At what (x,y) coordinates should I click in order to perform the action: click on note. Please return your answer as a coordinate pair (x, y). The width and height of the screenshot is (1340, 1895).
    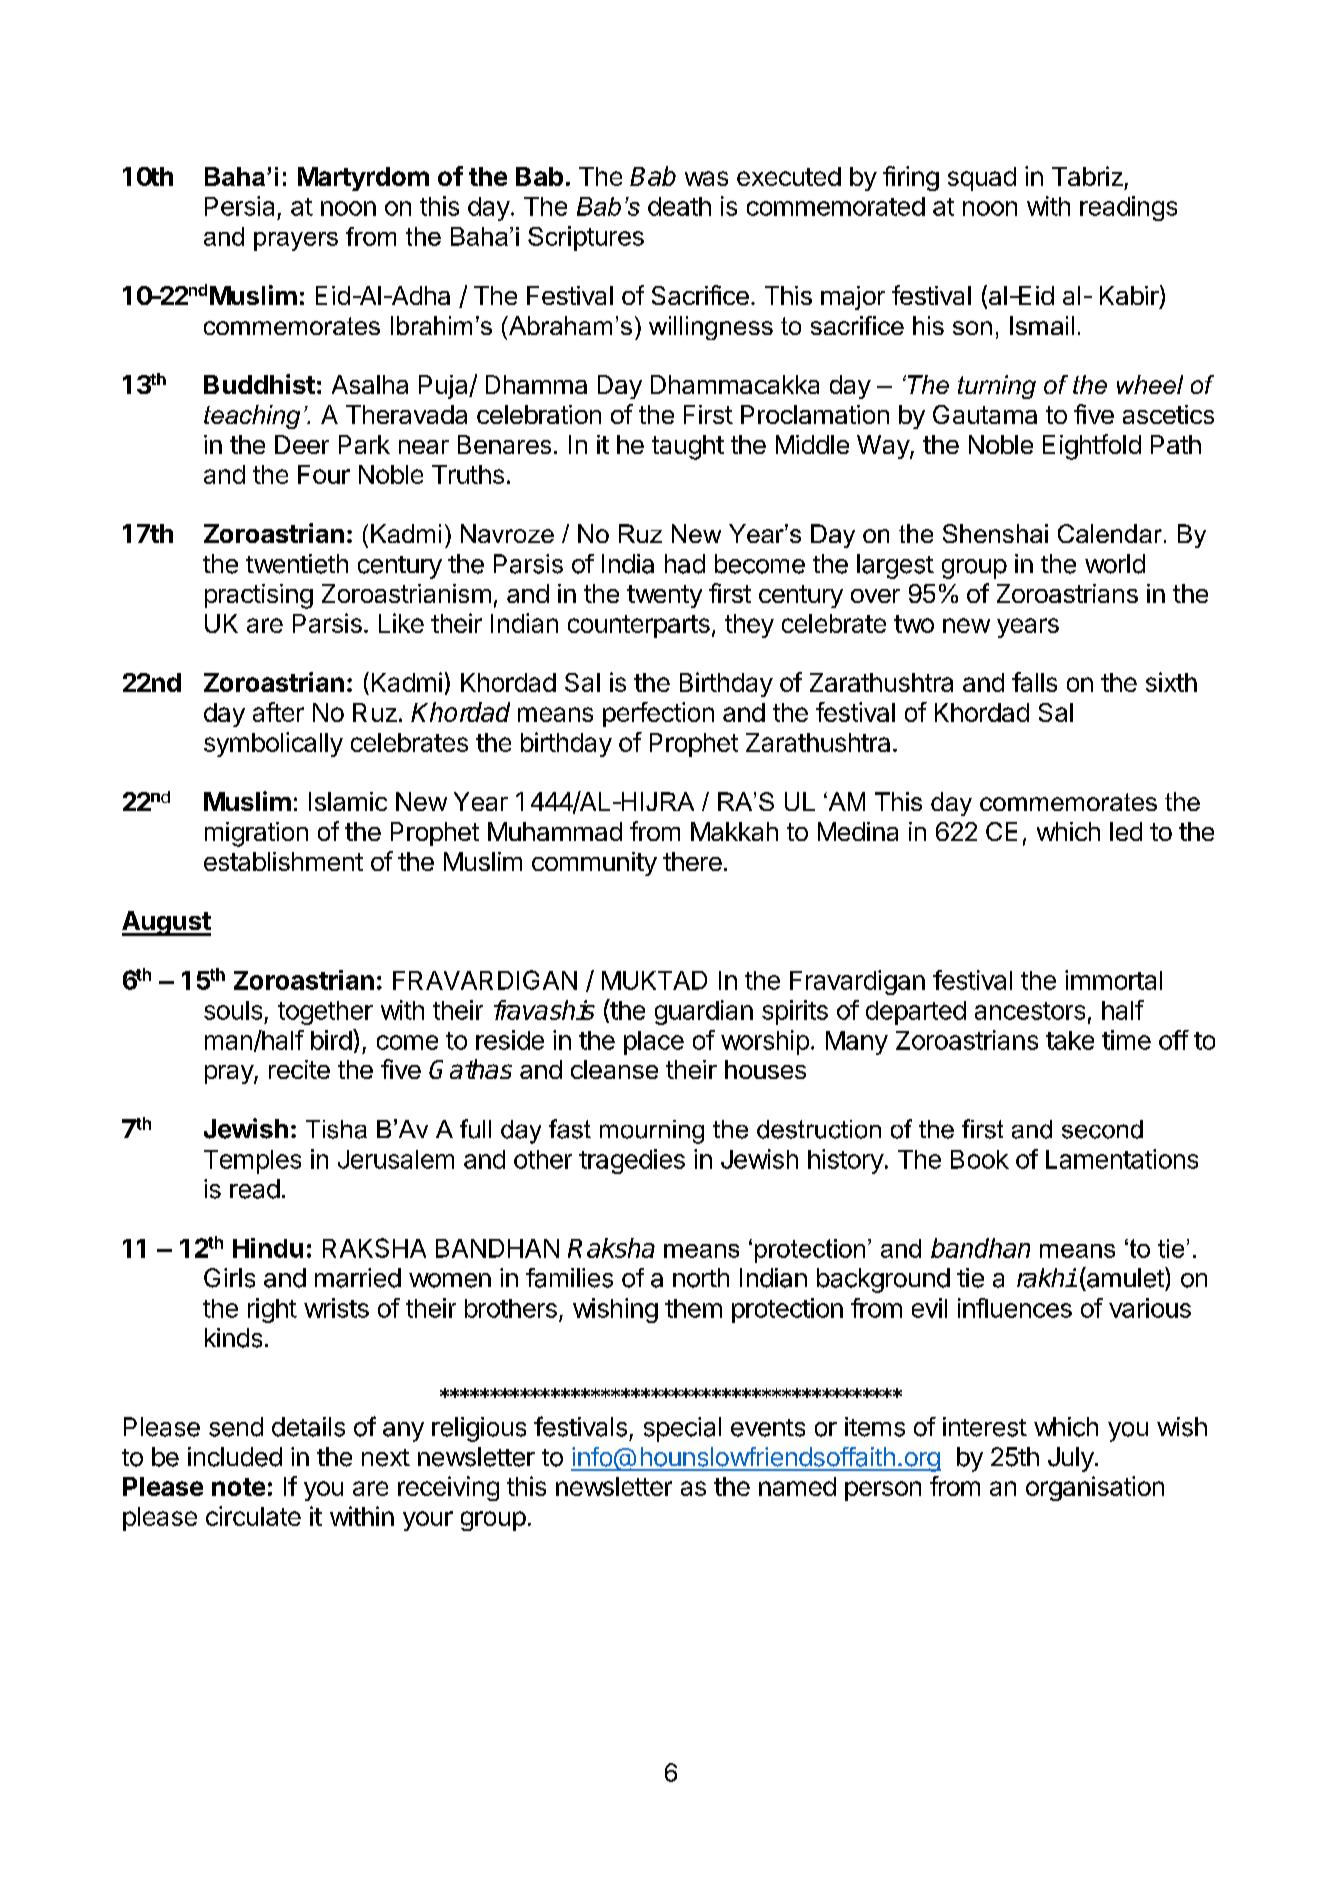
    Looking at the image, I should click on (238, 1487).
